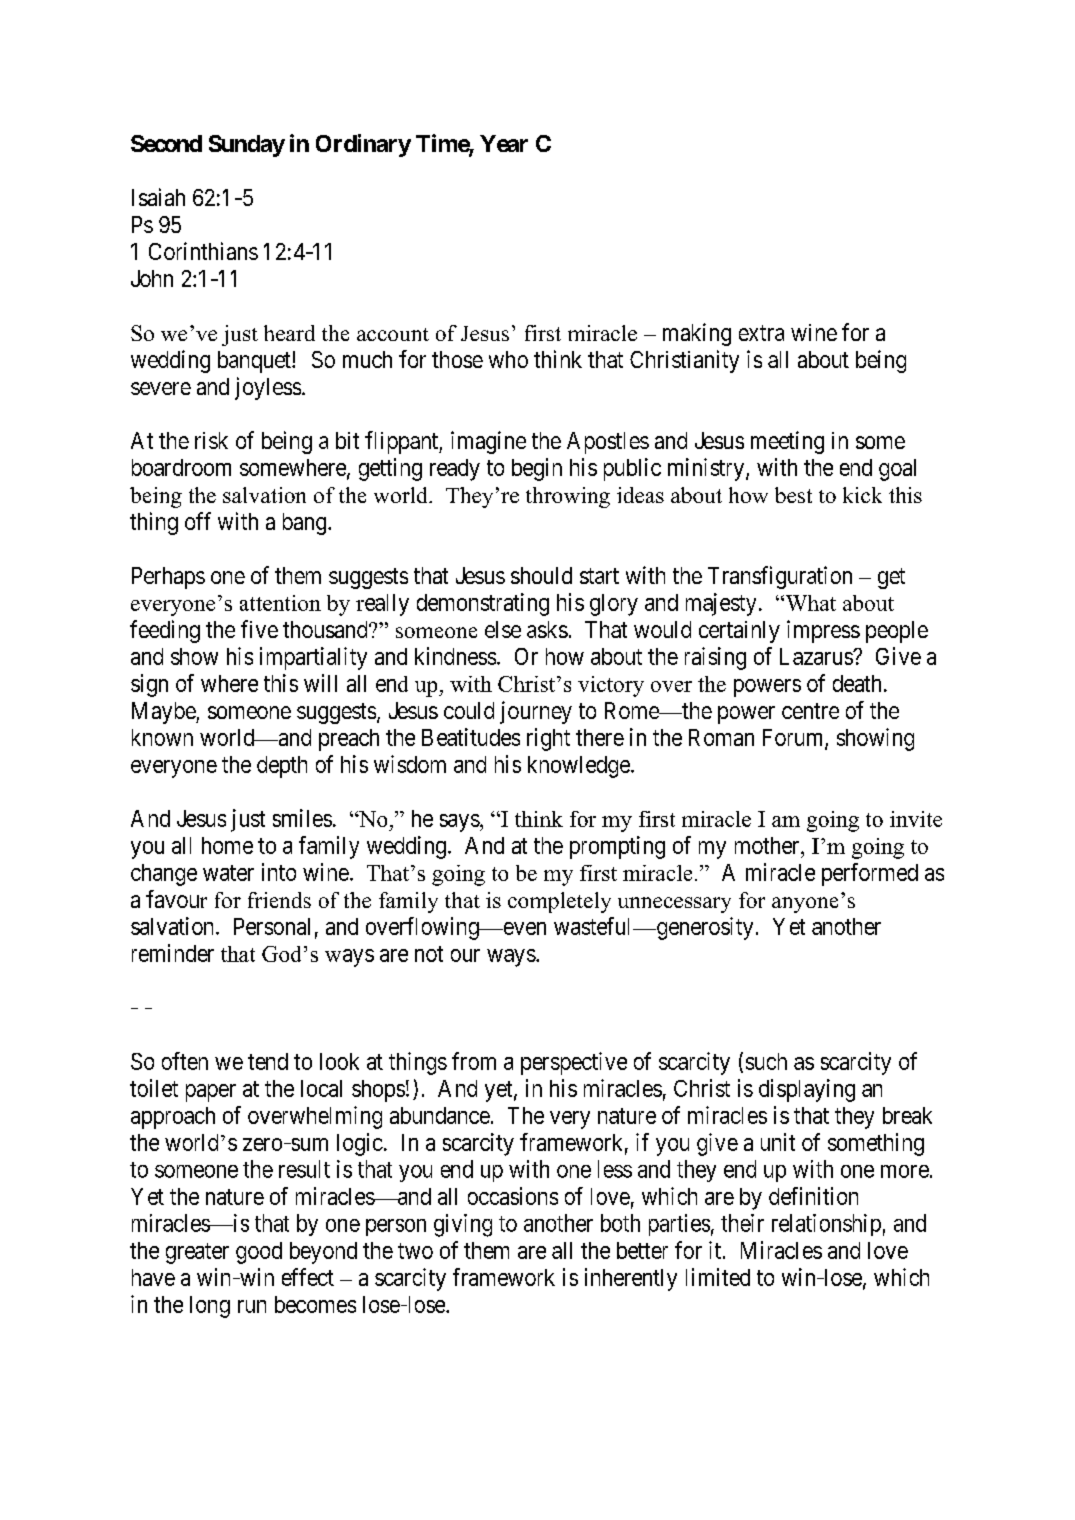 The height and width of the screenshot is (1520, 1075). What do you see at coordinates (198, 521) in the screenshot?
I see `off` at bounding box center [198, 521].
